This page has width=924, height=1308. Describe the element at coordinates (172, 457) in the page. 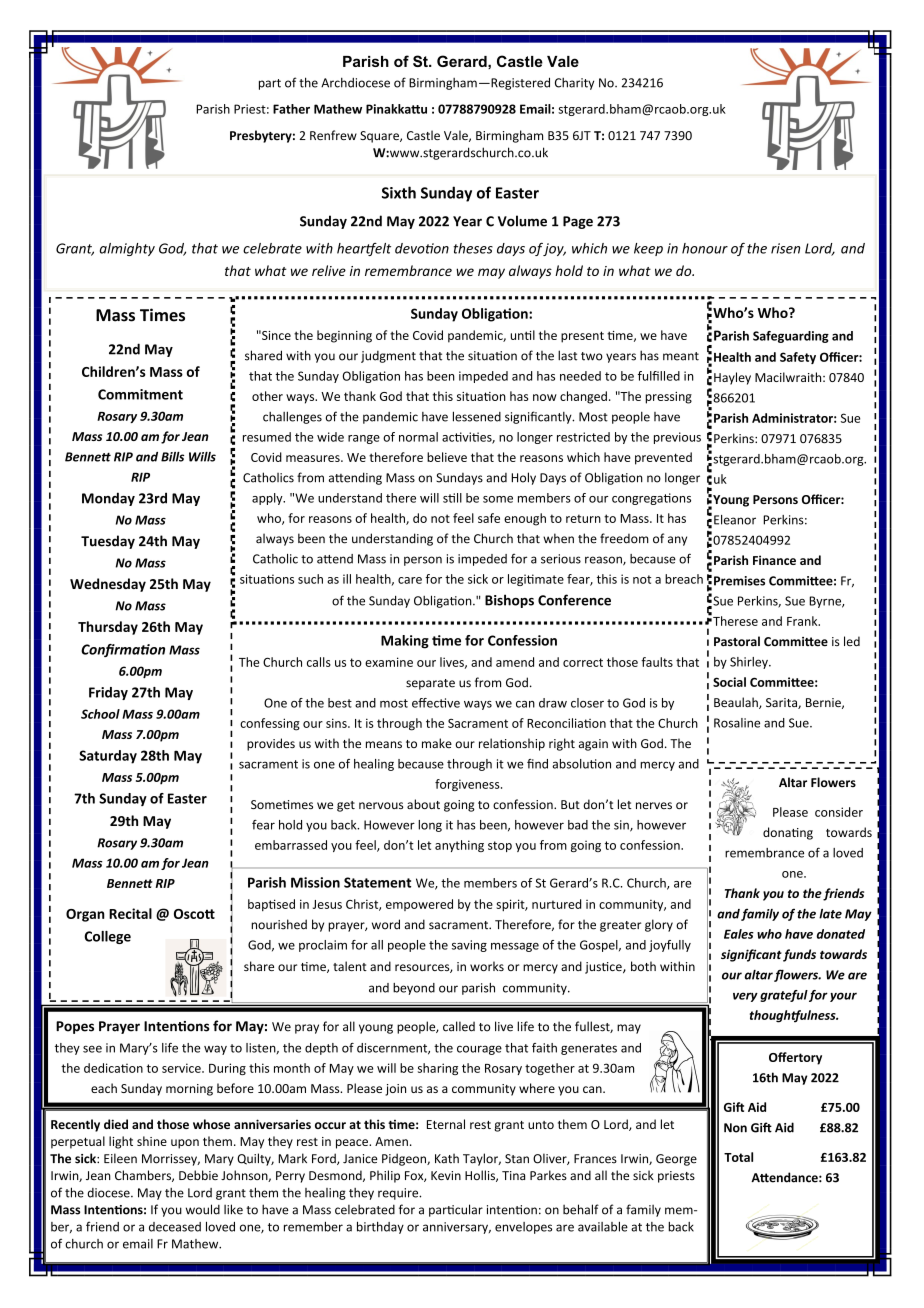

I see `Bills` at that location.
